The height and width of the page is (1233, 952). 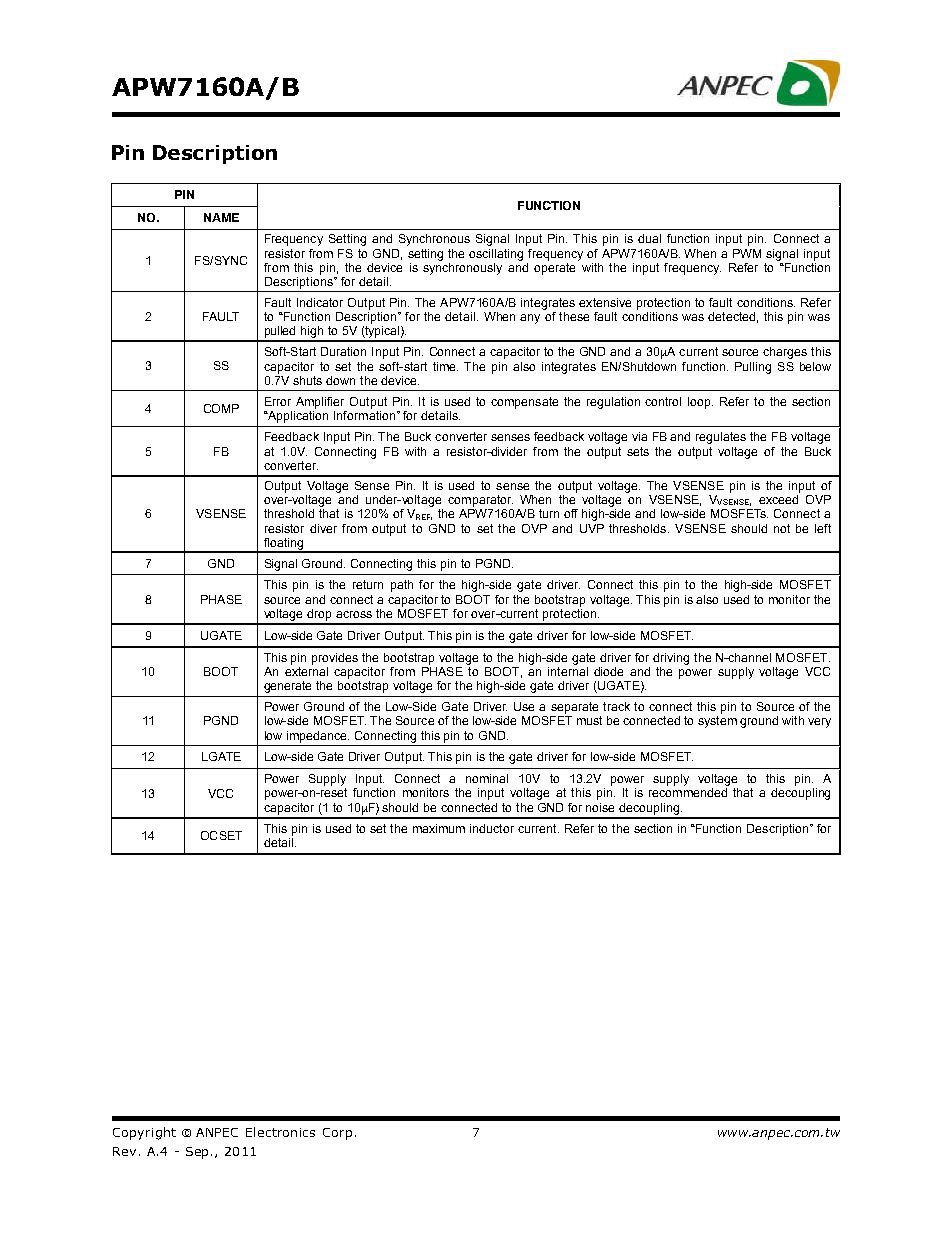 What do you see at coordinates (496, 255) in the page?
I see `oscillating` at bounding box center [496, 255].
